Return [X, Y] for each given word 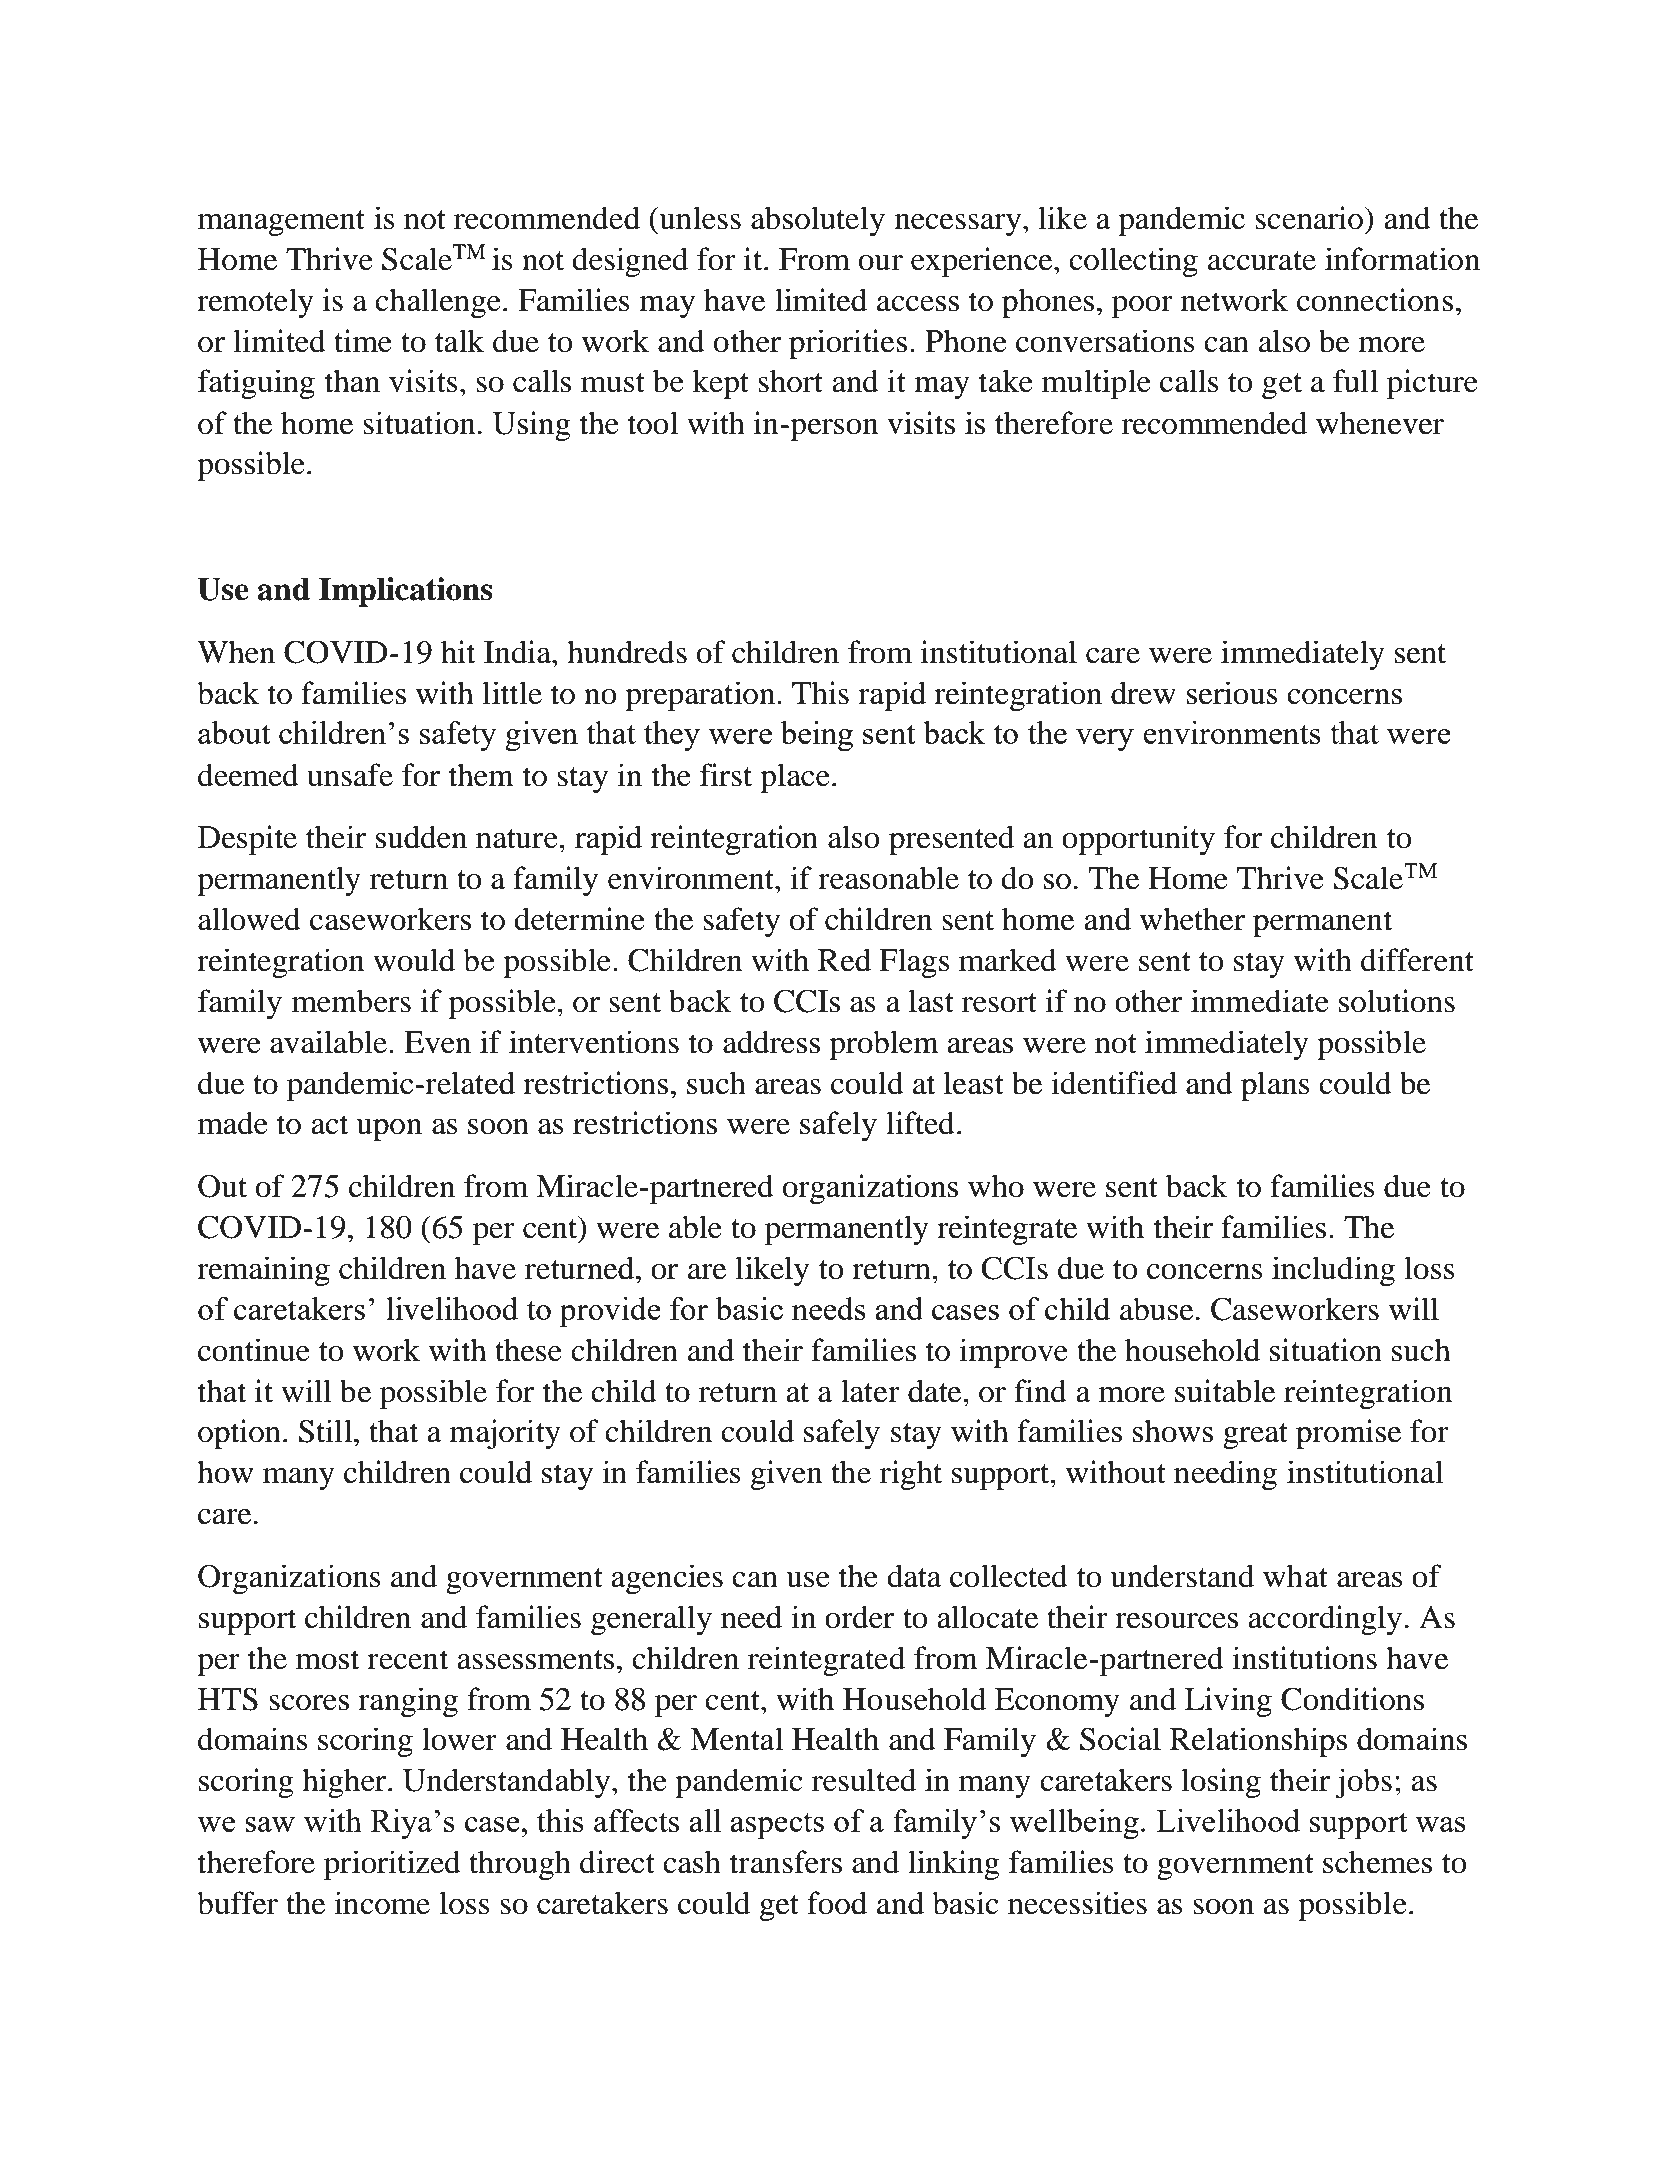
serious [1232, 693]
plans [1275, 1086]
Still [327, 1431]
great [1255, 1436]
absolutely [818, 221]
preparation [701, 696]
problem [884, 1045]
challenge [438, 303]
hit [458, 652]
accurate [1262, 261]
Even [437, 1042]
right [911, 1475]
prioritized [392, 1865]
